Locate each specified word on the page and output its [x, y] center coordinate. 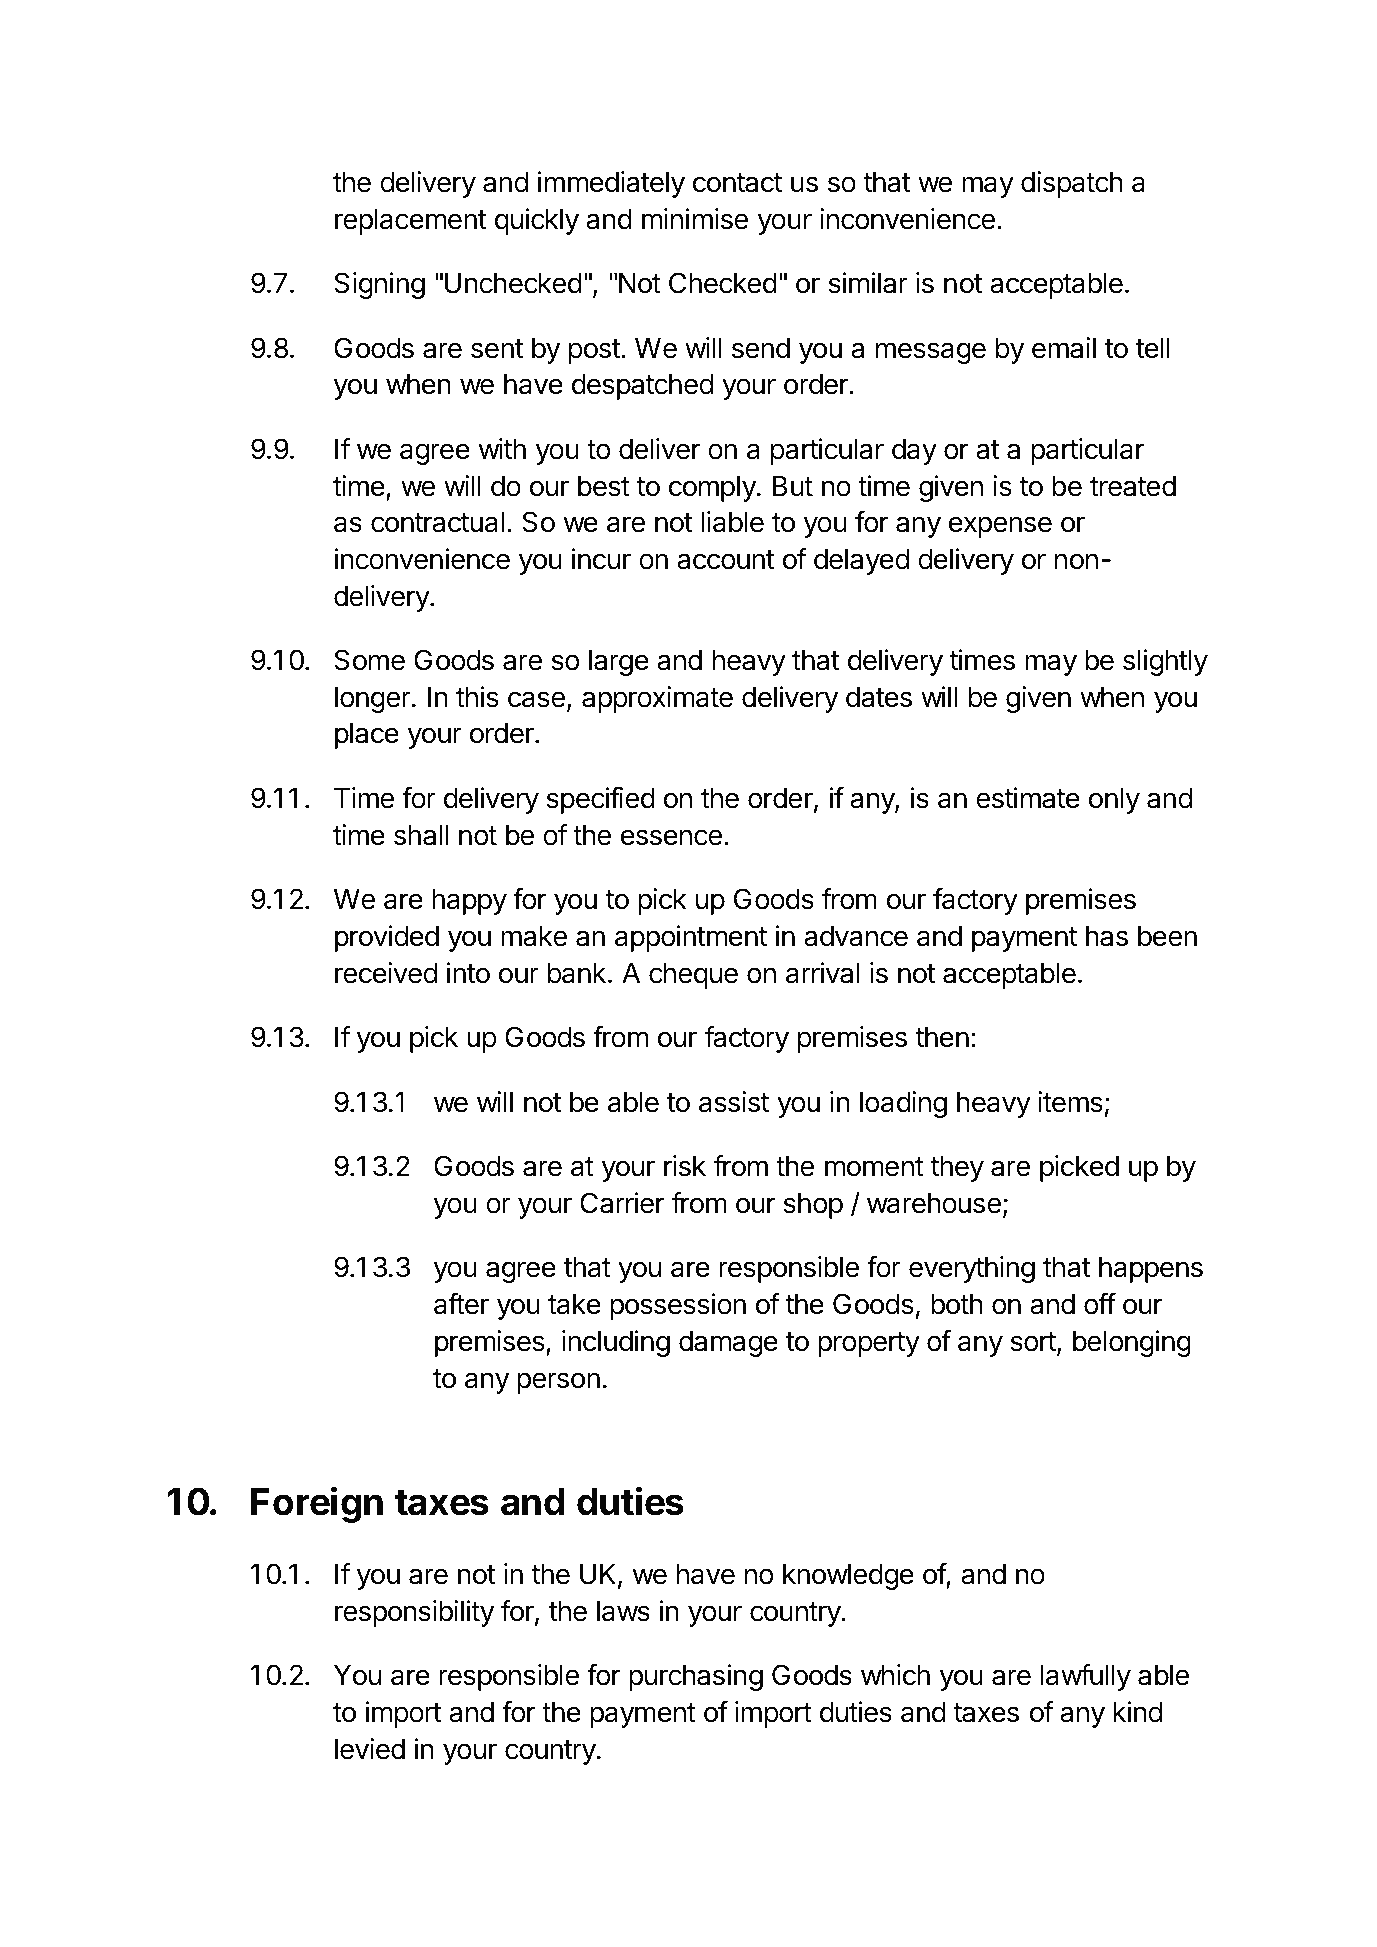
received [386, 973]
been [1167, 936]
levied [370, 1749]
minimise [695, 219]
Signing [379, 285]
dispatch [1072, 184]
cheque [693, 975]
